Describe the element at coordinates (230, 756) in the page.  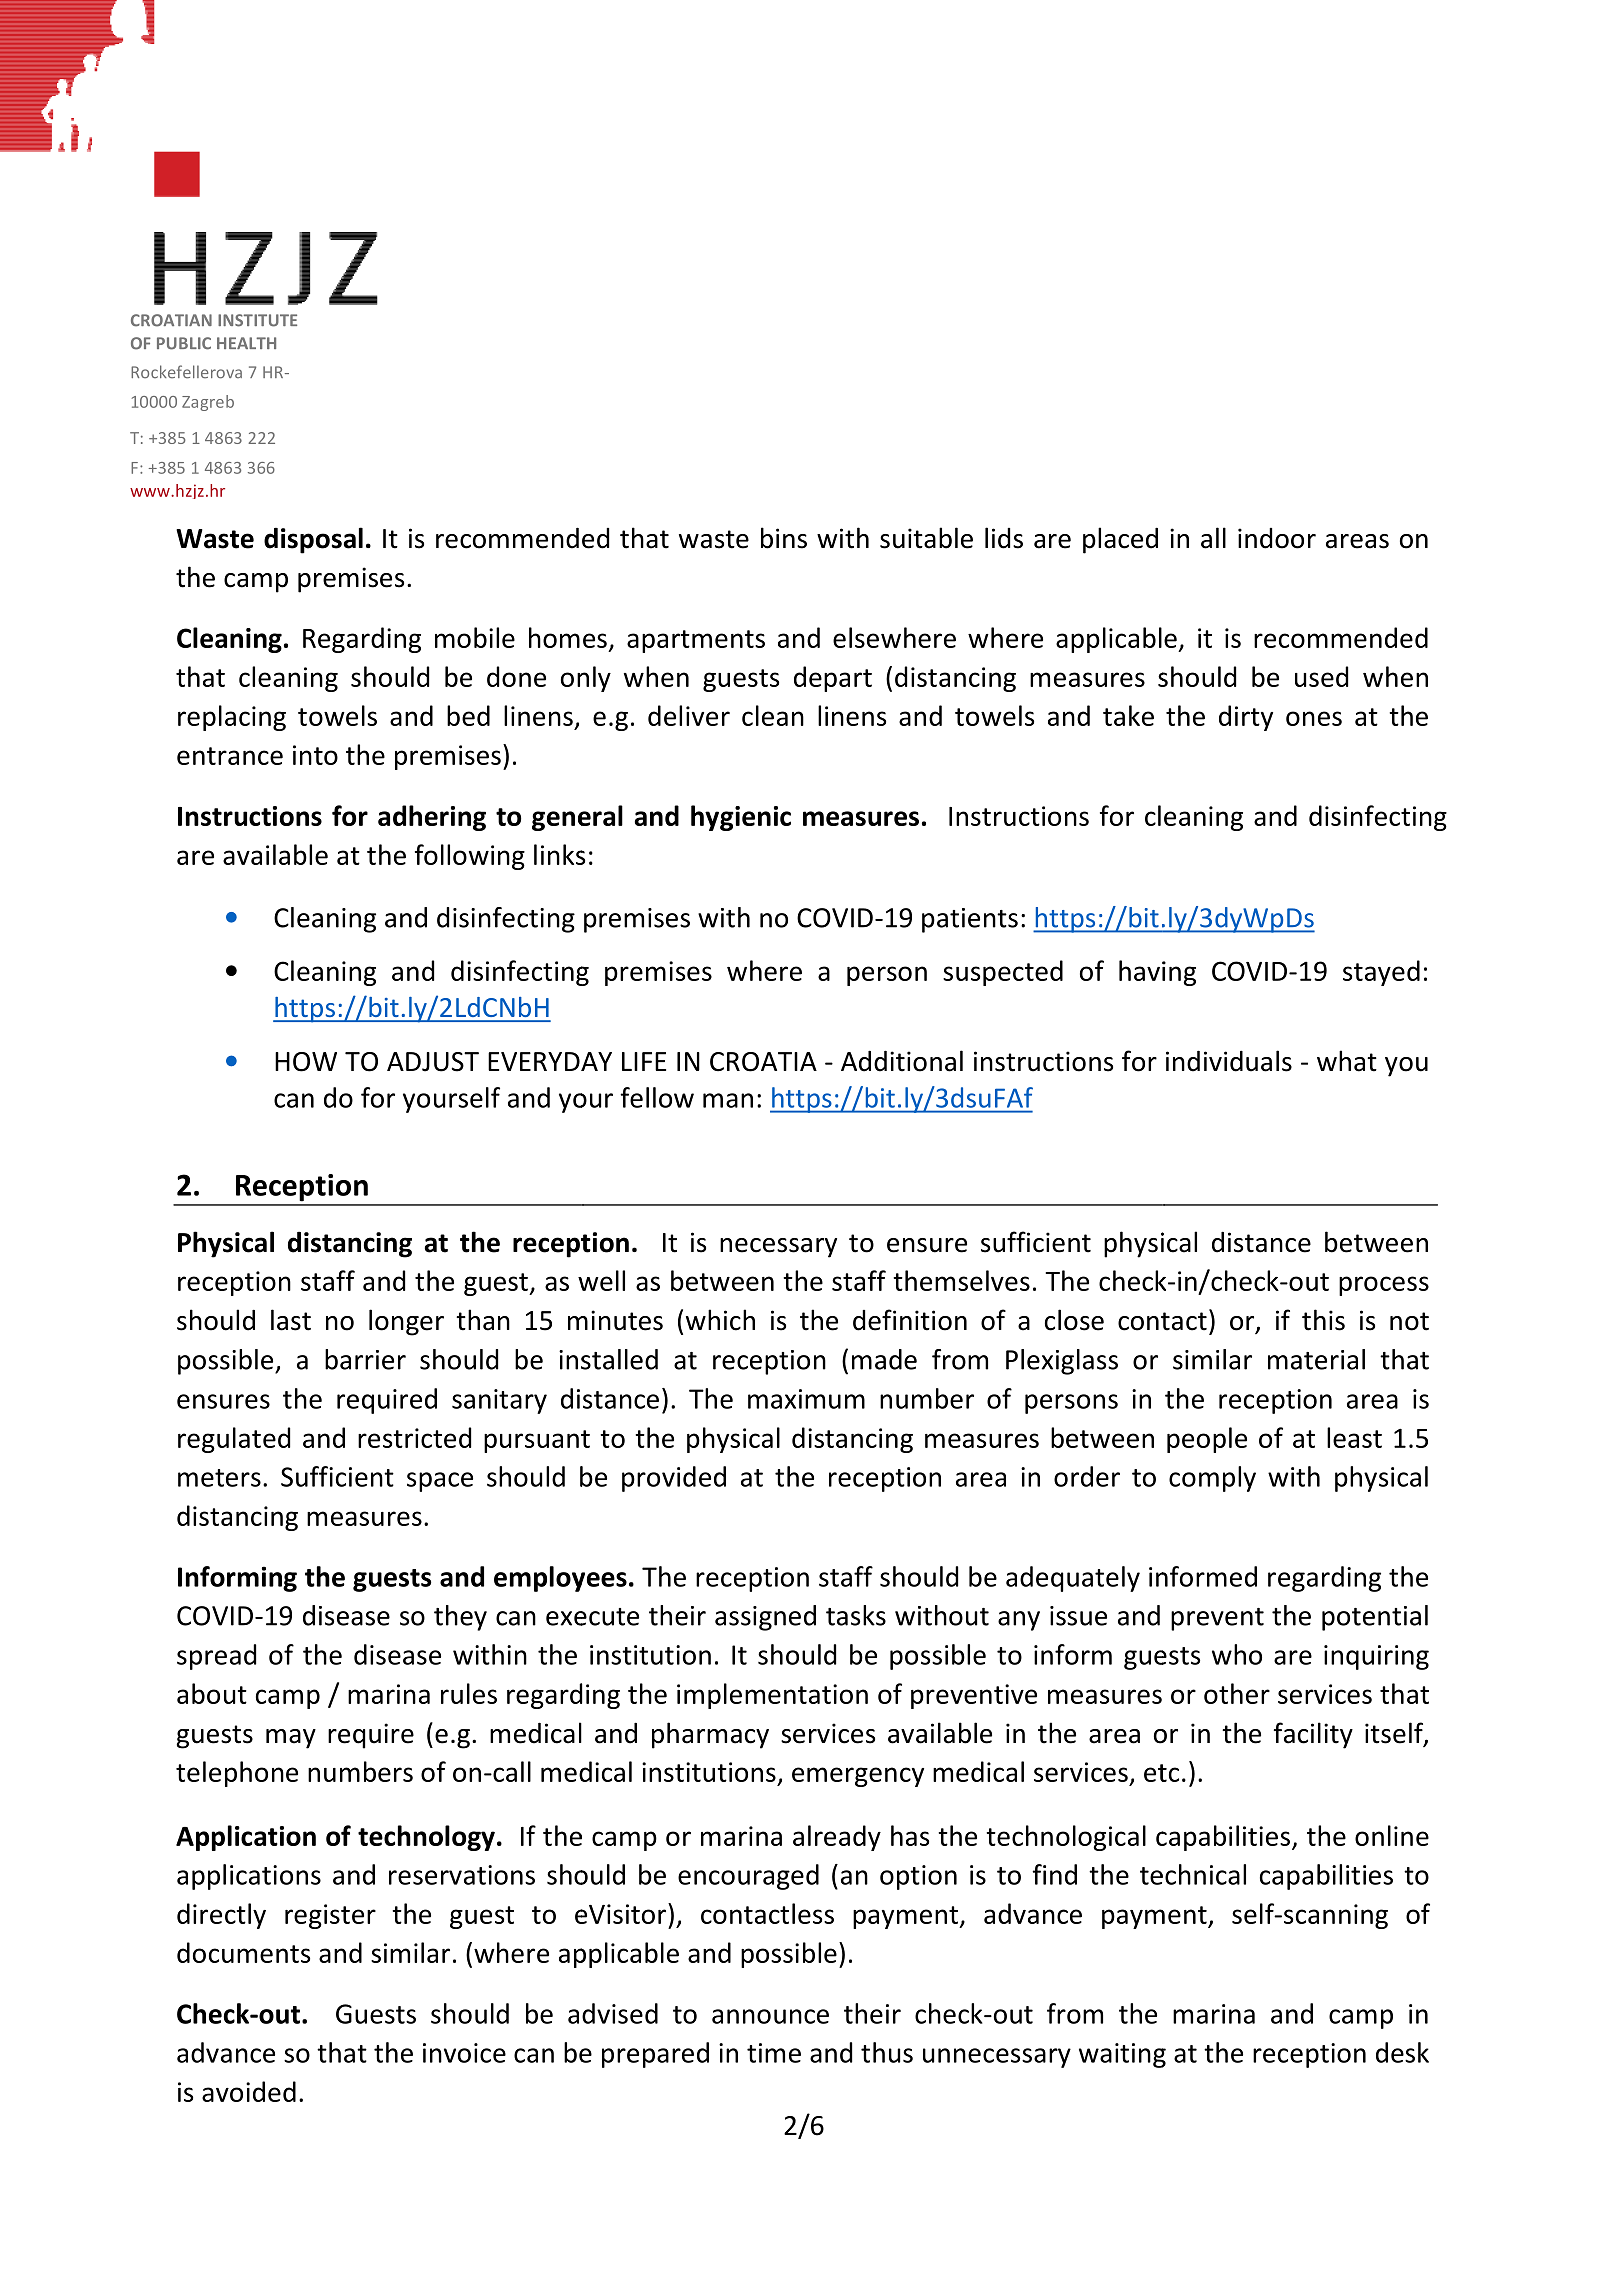
I see `entrance` at that location.
